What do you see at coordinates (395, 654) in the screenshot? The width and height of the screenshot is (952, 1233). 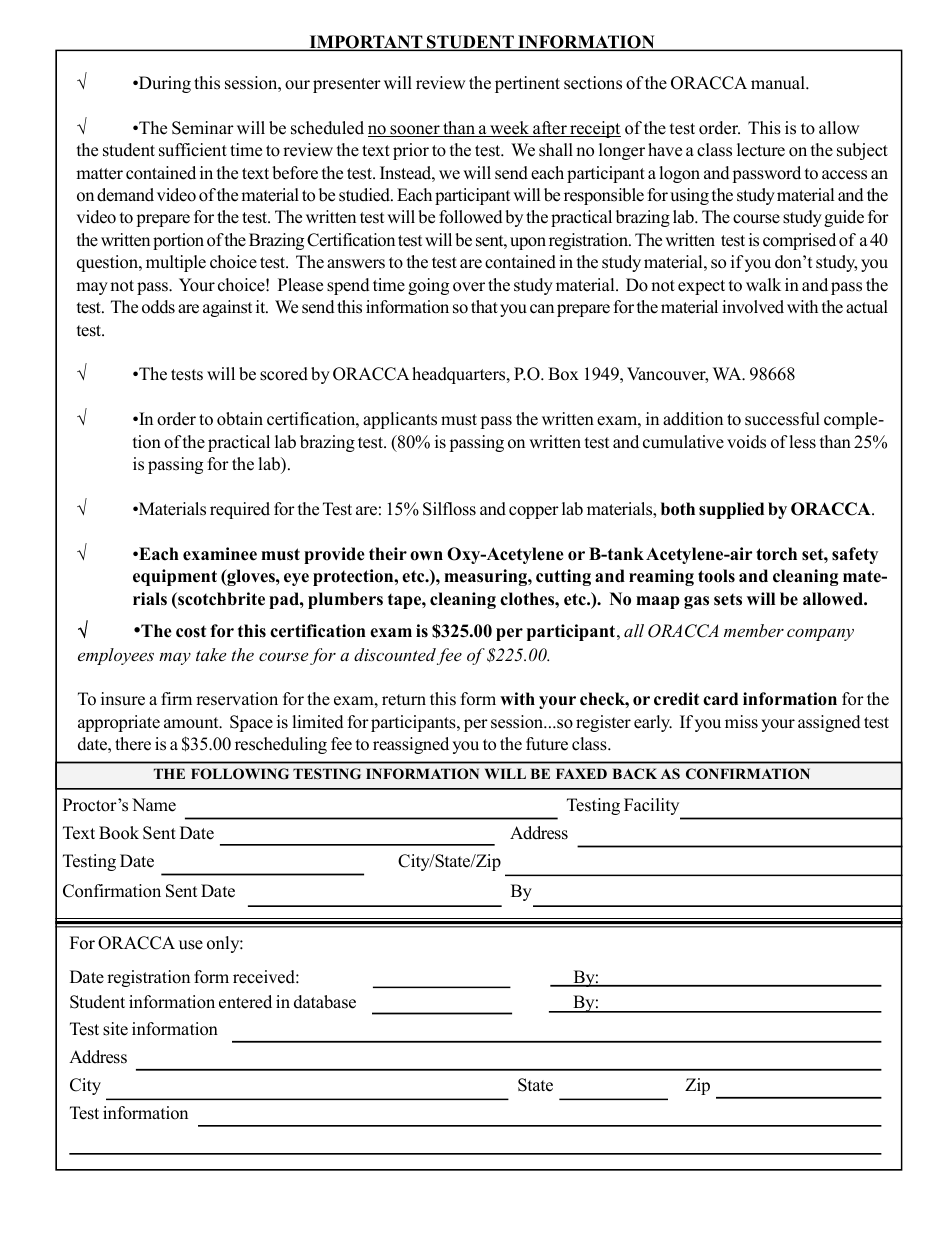 I see `discounted` at bounding box center [395, 654].
